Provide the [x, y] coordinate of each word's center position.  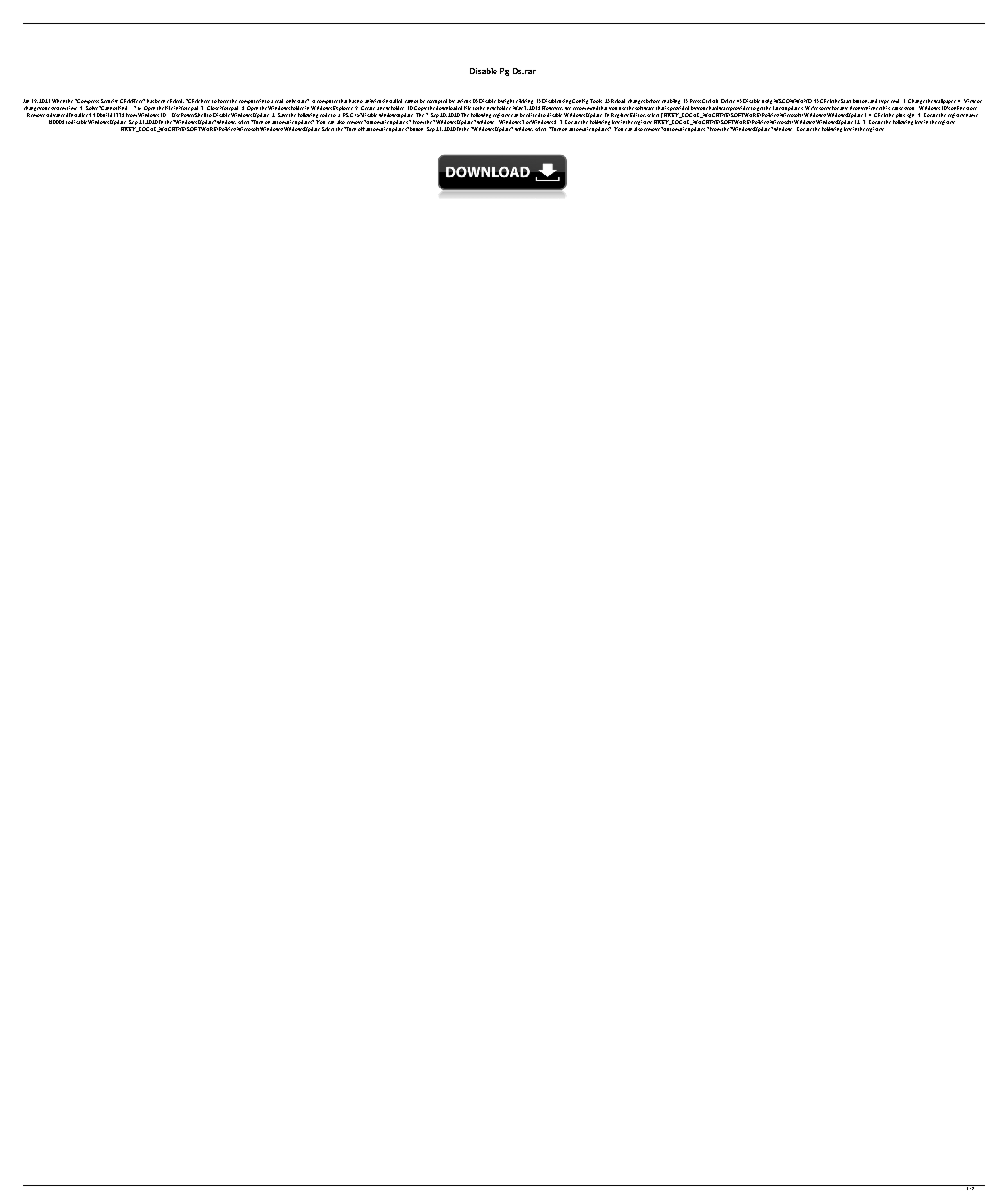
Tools [596, 101]
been [160, 101]
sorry [825, 108]
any [844, 108]
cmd [895, 101]
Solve [93, 108]
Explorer [343, 108]
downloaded [449, 108]
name [972, 115]
